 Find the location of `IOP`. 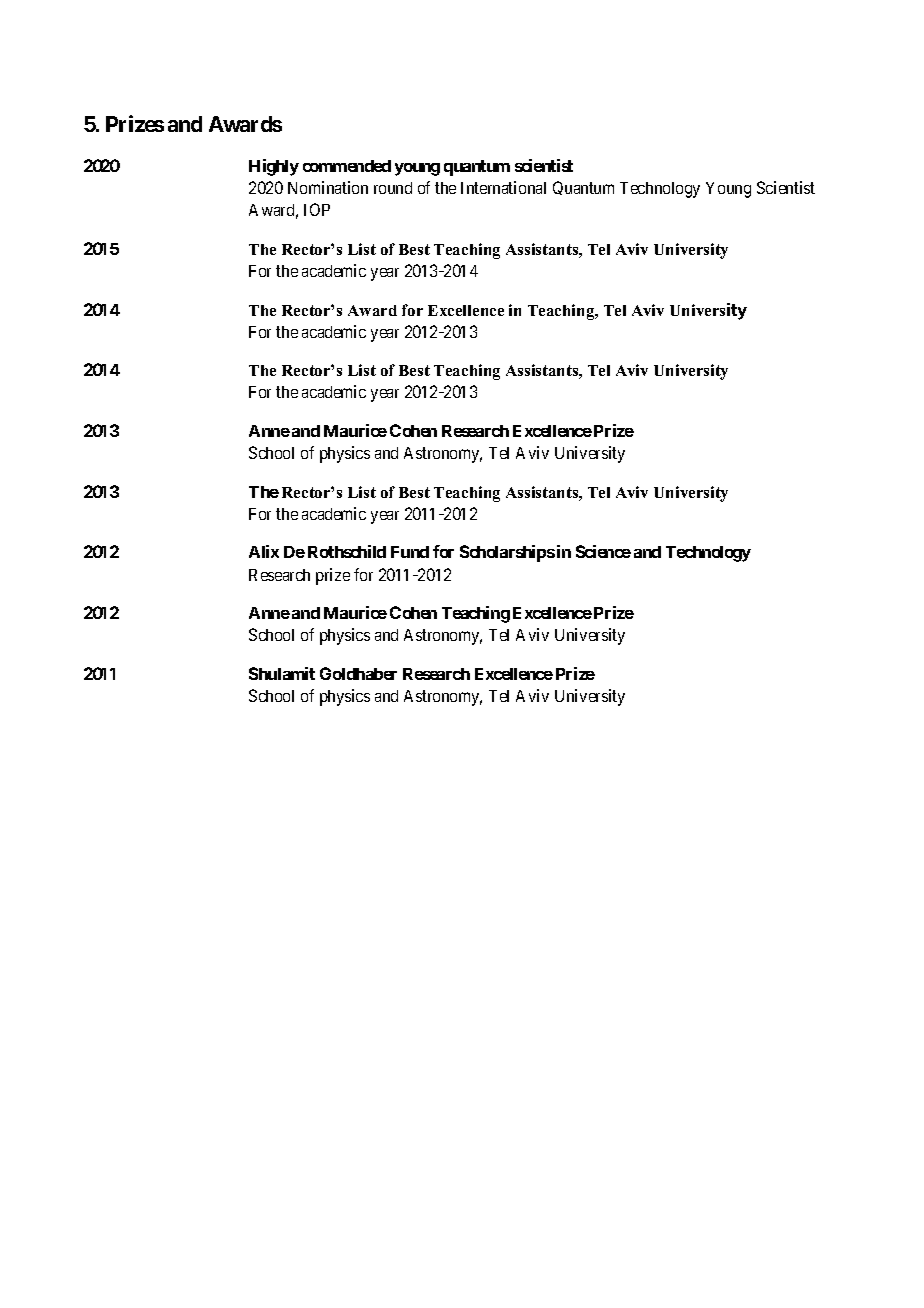

IOP is located at coordinates (317, 209).
